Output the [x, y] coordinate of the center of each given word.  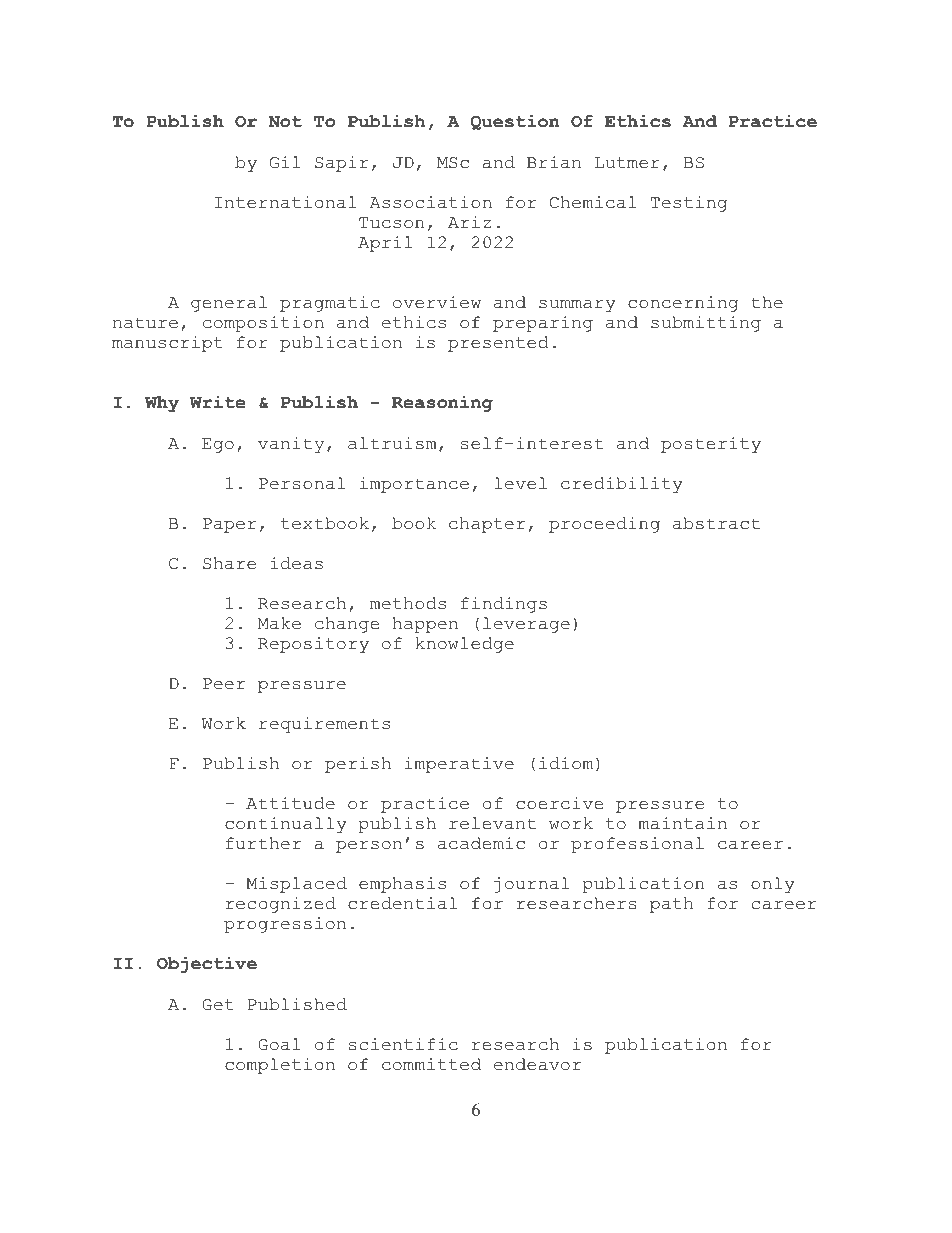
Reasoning [442, 404]
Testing [689, 204]
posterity [711, 445]
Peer [224, 684]
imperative [459, 765]
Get [218, 1005]
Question [515, 122]
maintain [682, 823]
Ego [218, 445]
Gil [285, 162]
